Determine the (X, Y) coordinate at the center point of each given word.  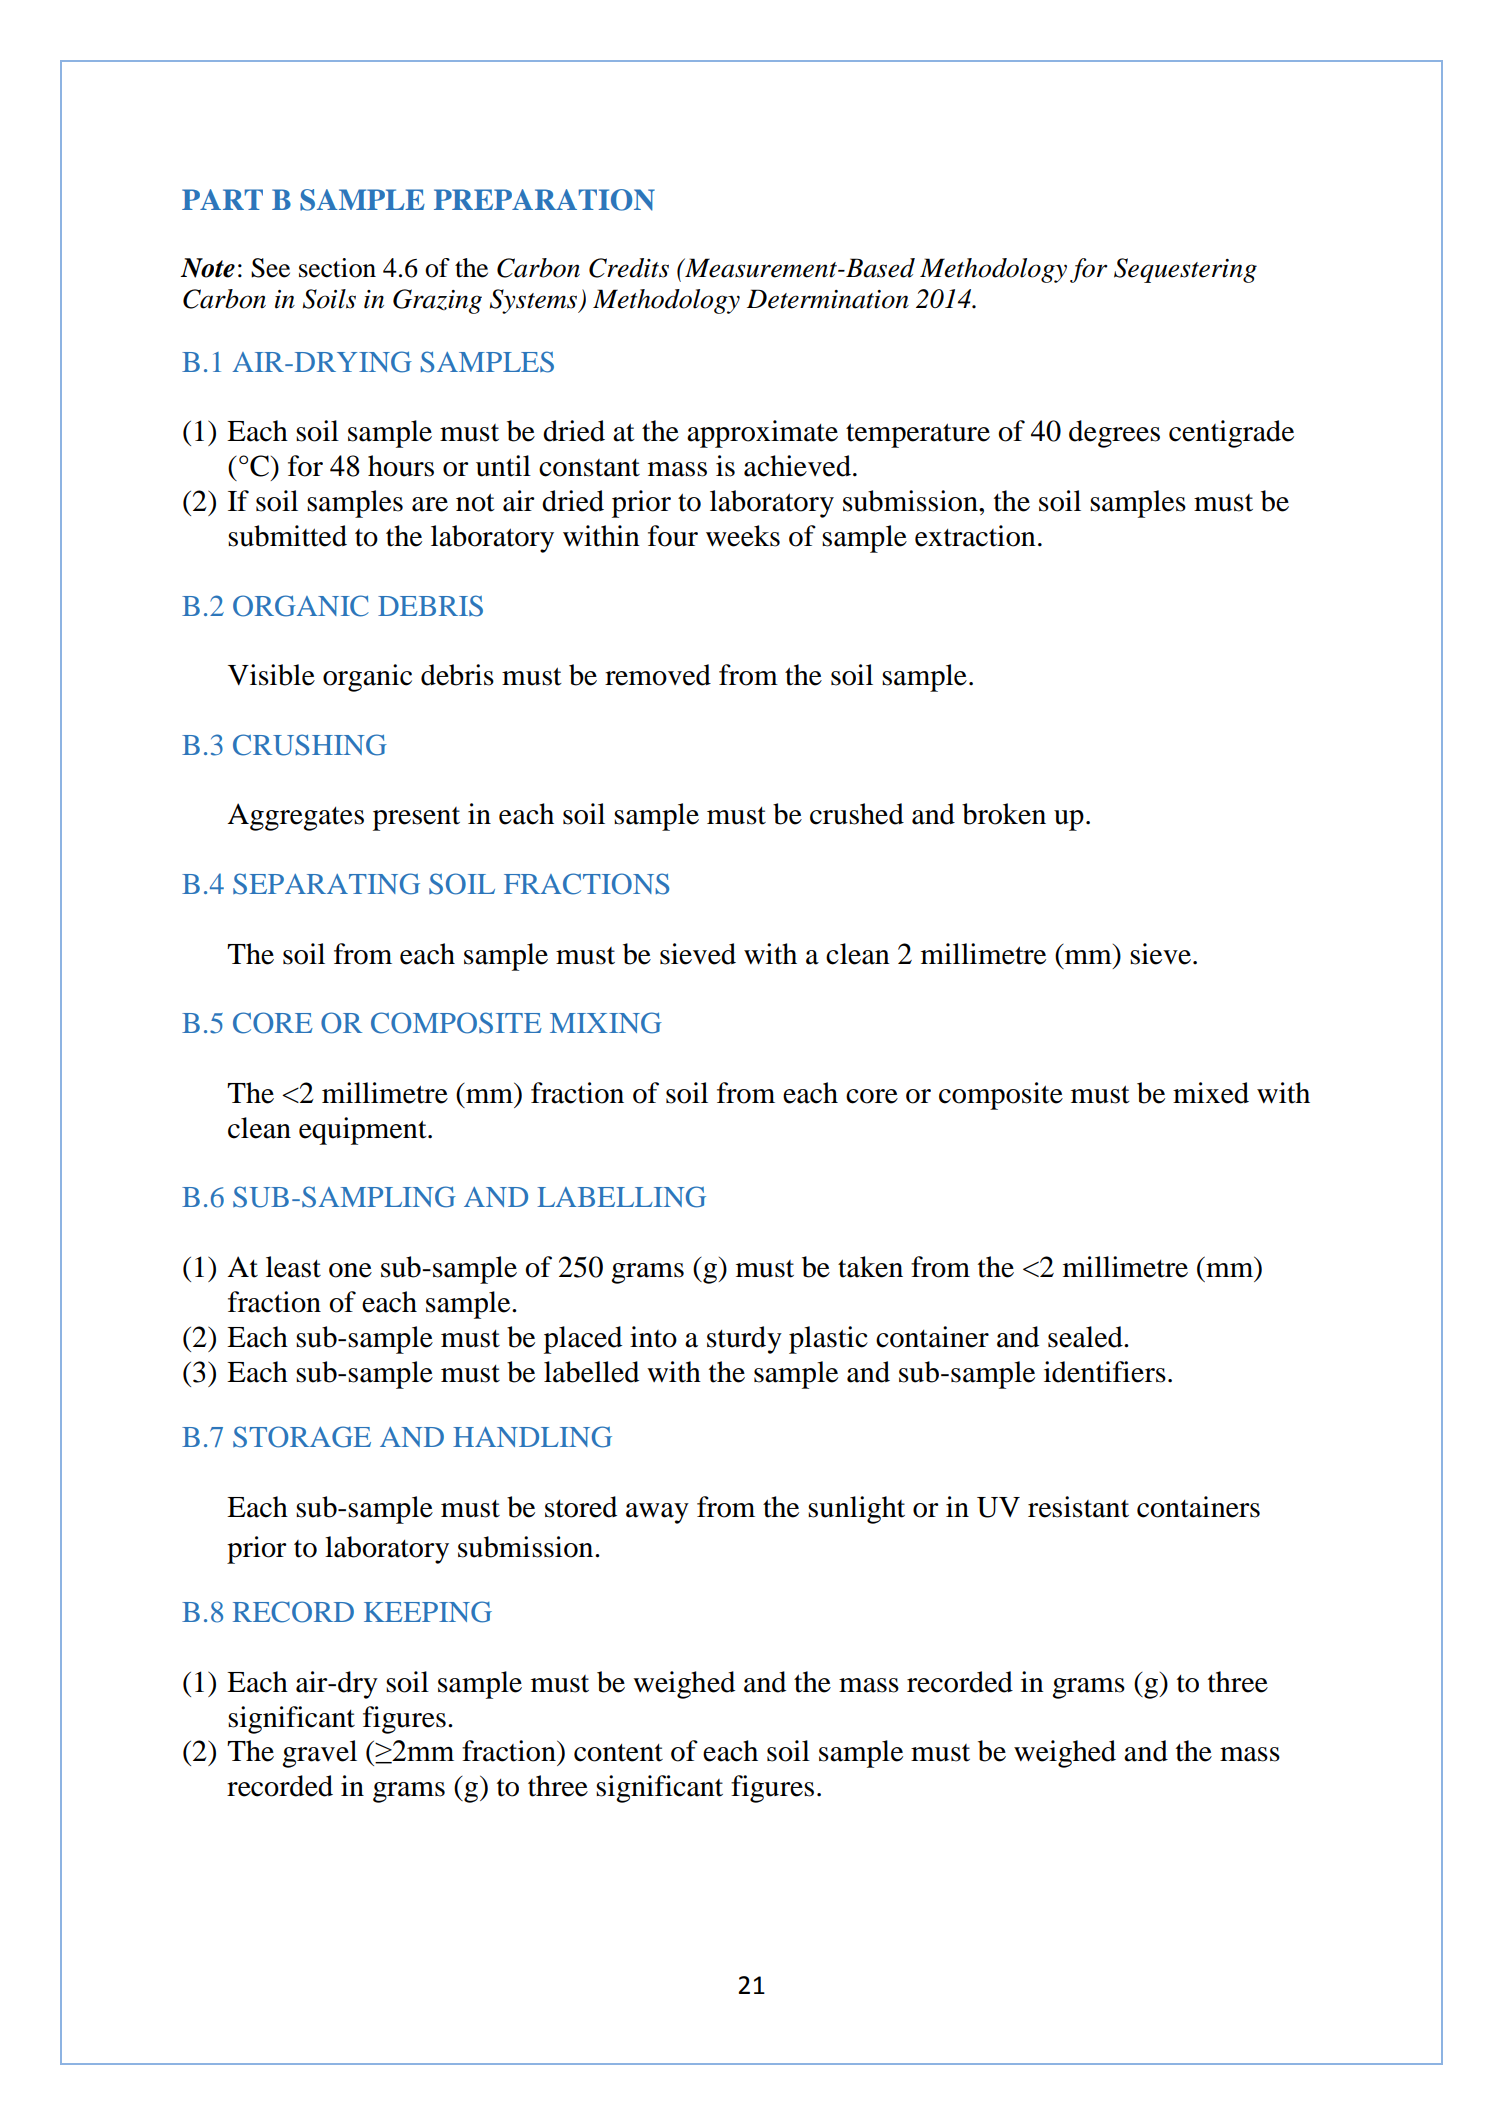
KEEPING (428, 1612)
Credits (629, 268)
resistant (1078, 1507)
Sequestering (1185, 270)
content (618, 1753)
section (337, 268)
